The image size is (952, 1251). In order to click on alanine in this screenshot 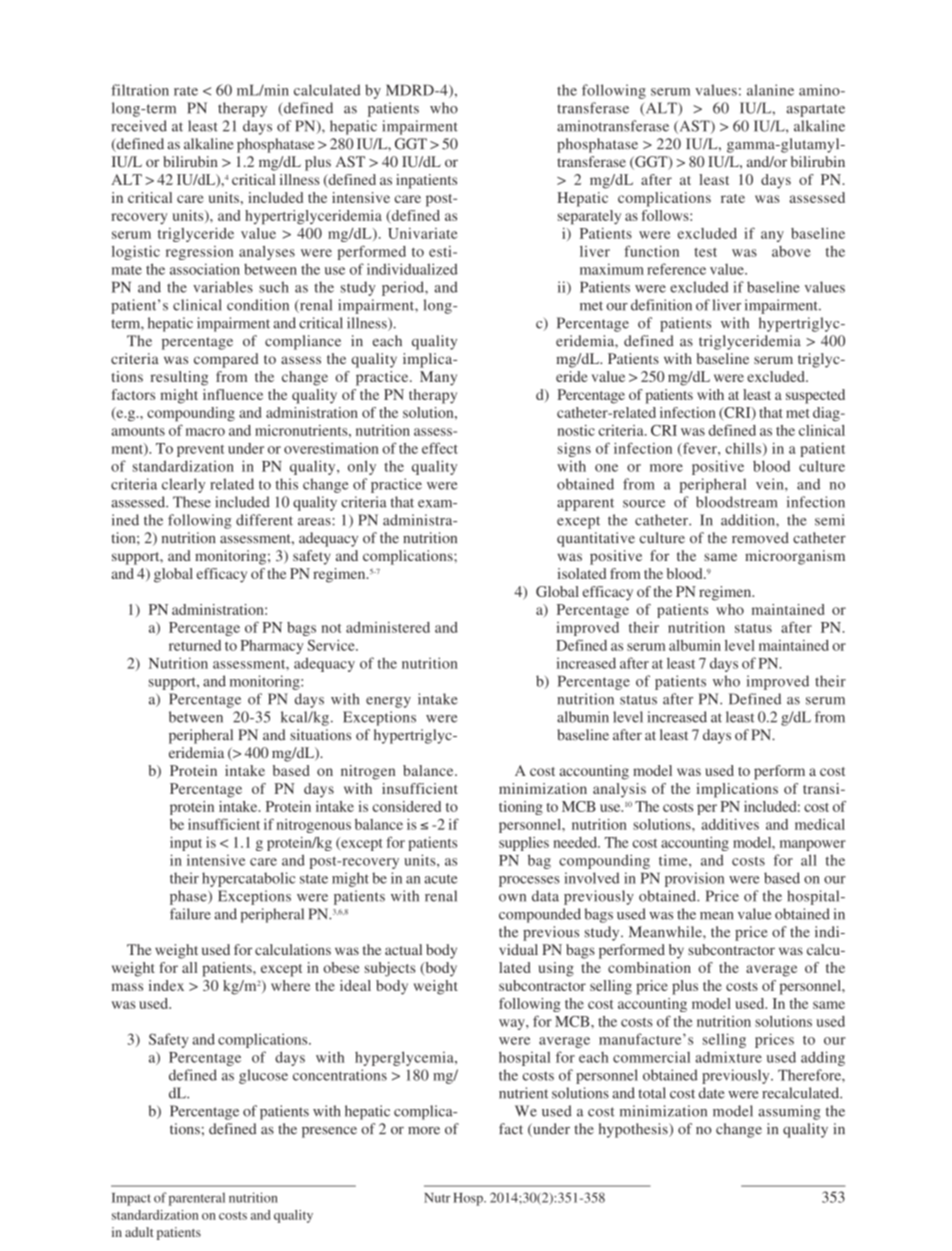, I will do `click(770, 90)`.
